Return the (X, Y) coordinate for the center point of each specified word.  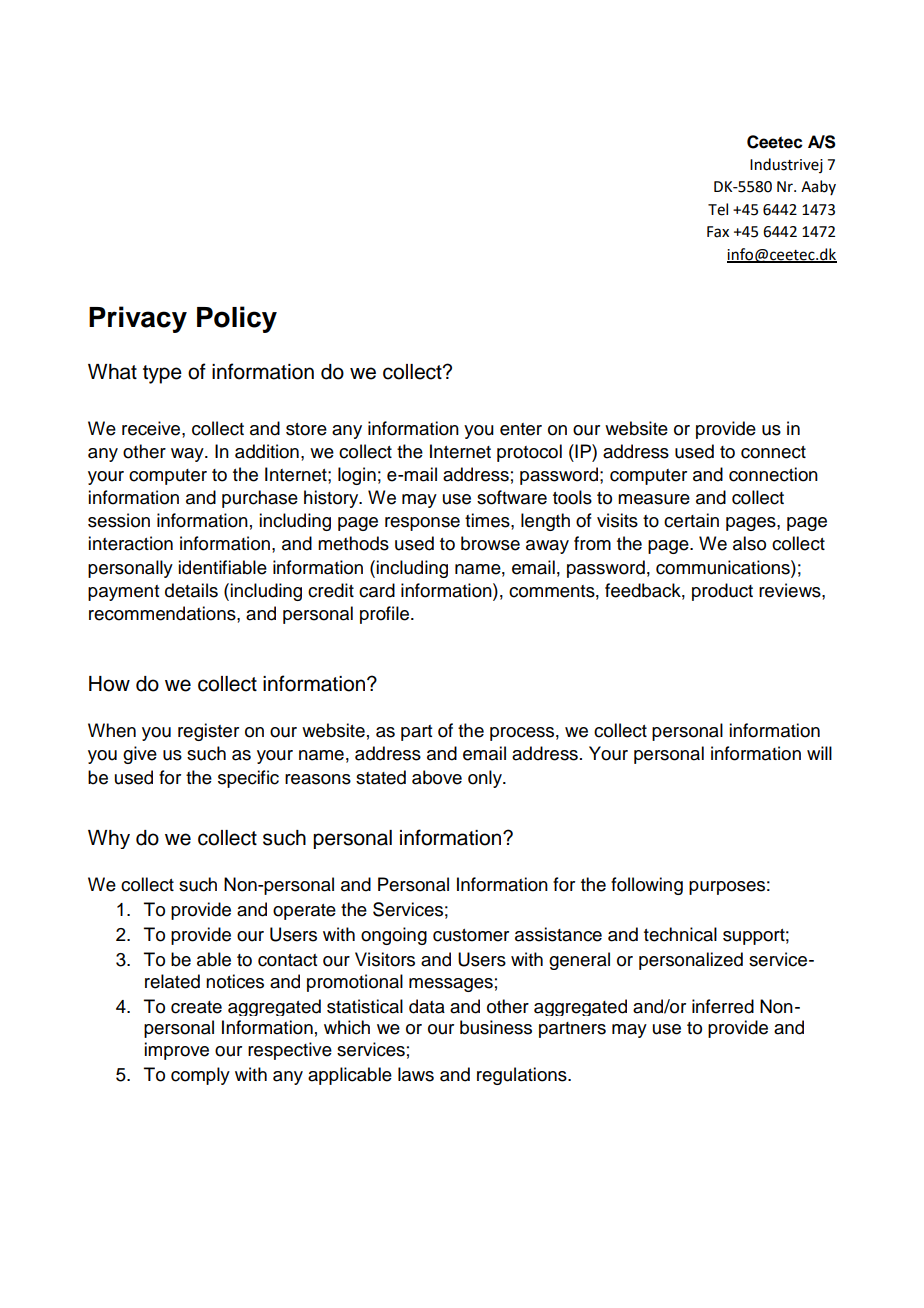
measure (654, 499)
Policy (237, 319)
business (496, 1027)
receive (152, 428)
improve (176, 1051)
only (486, 779)
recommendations (163, 613)
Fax (718, 232)
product (722, 592)
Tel (718, 209)
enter (521, 429)
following (647, 886)
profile (386, 615)
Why (109, 839)
